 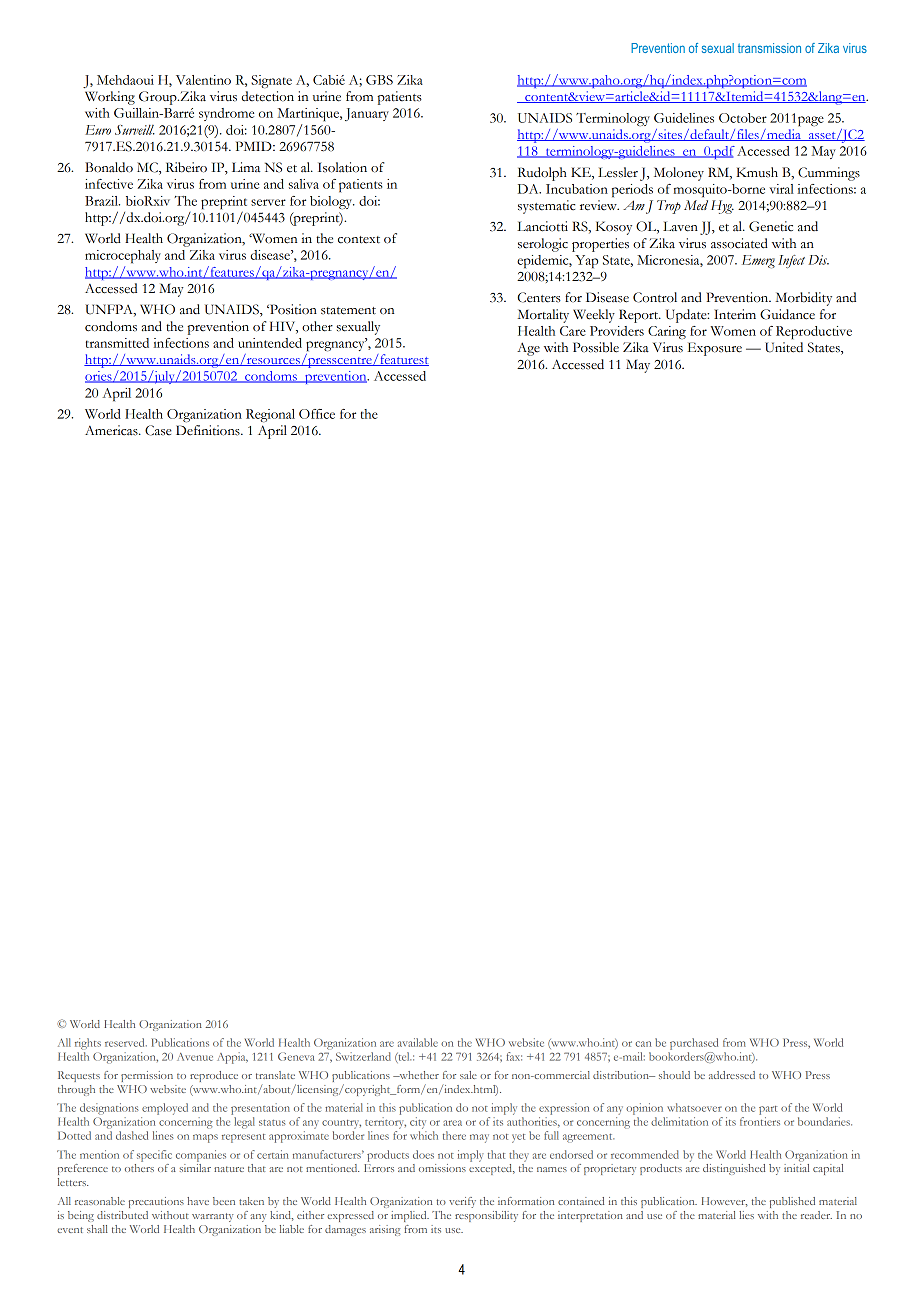 I want to click on verify, so click(x=462, y=1202).
